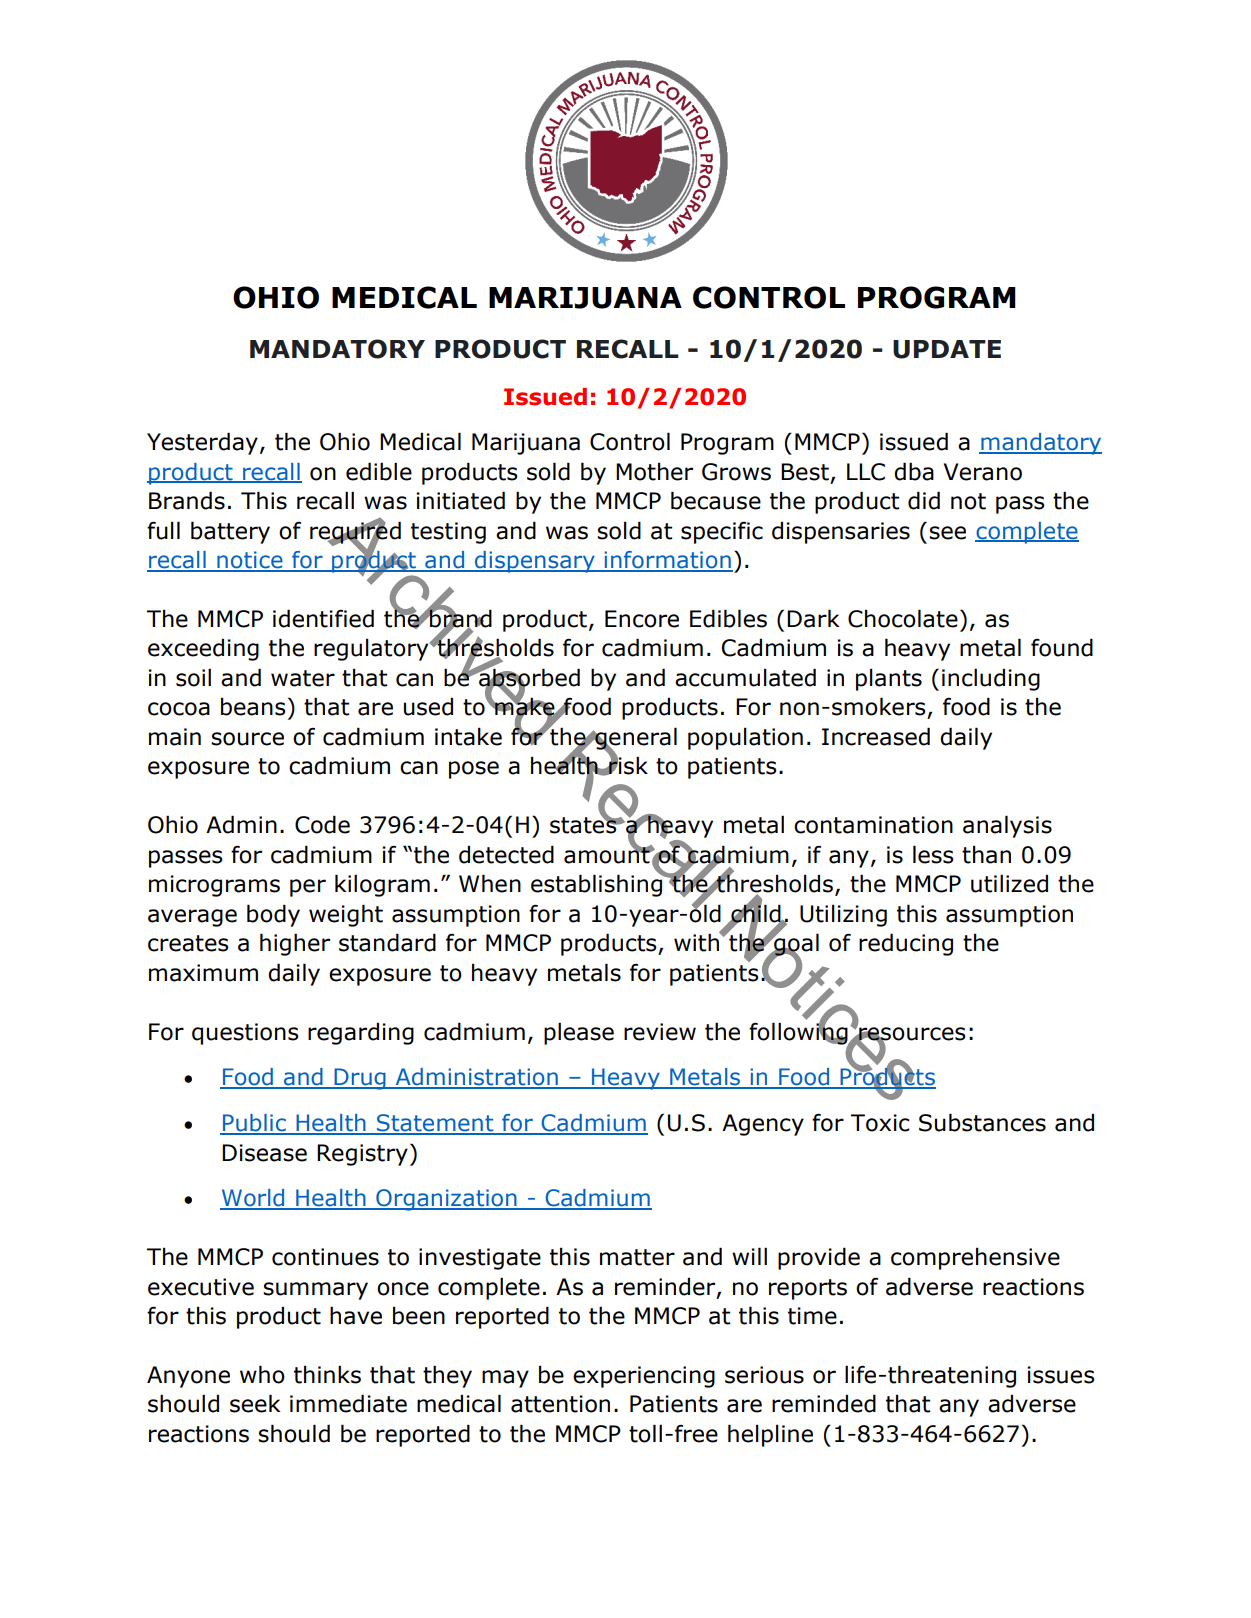  What do you see at coordinates (560, 1404) in the document?
I see `attention` at bounding box center [560, 1404].
